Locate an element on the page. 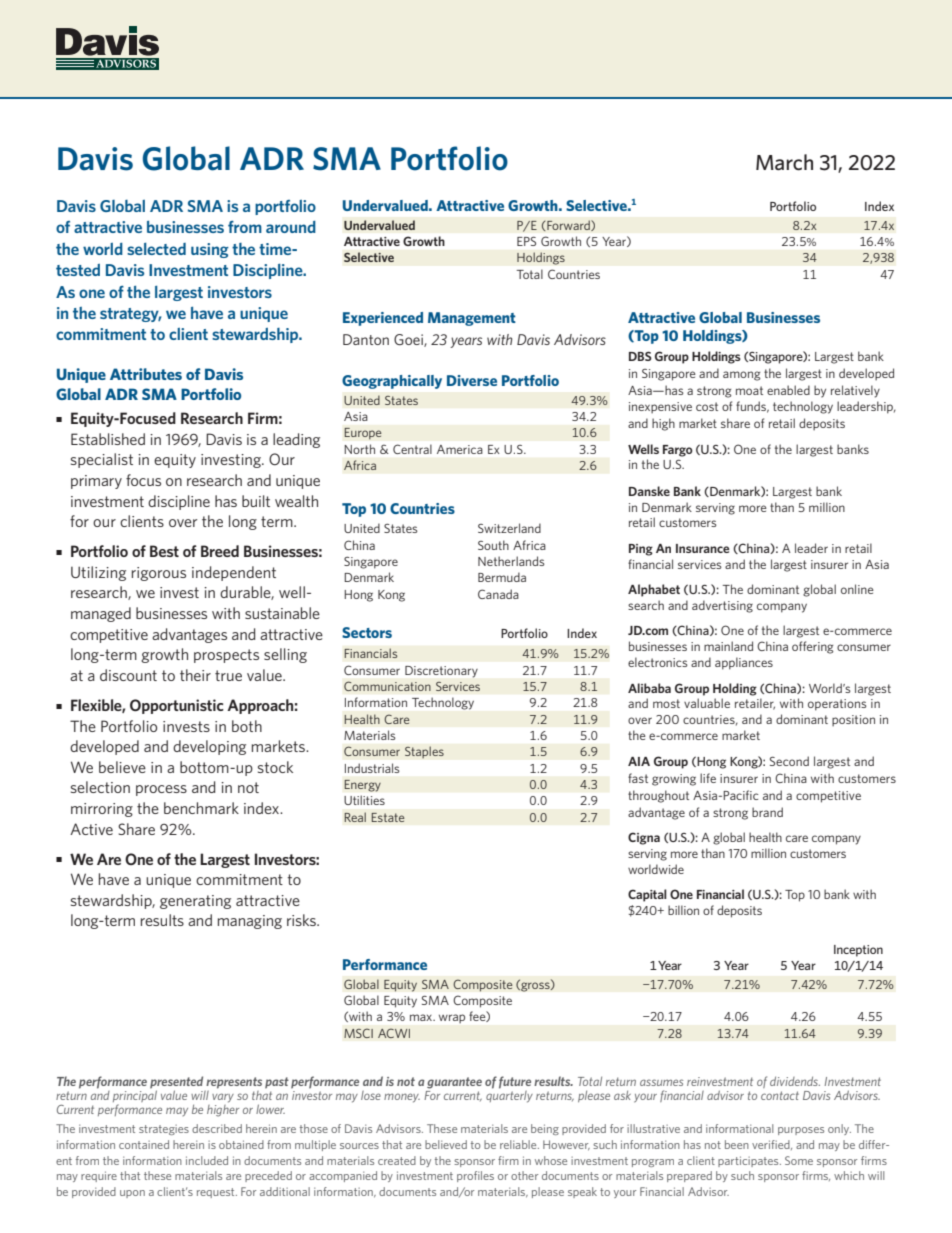 The width and height of the page is (952, 1233). EPS is located at coordinates (526, 241).
